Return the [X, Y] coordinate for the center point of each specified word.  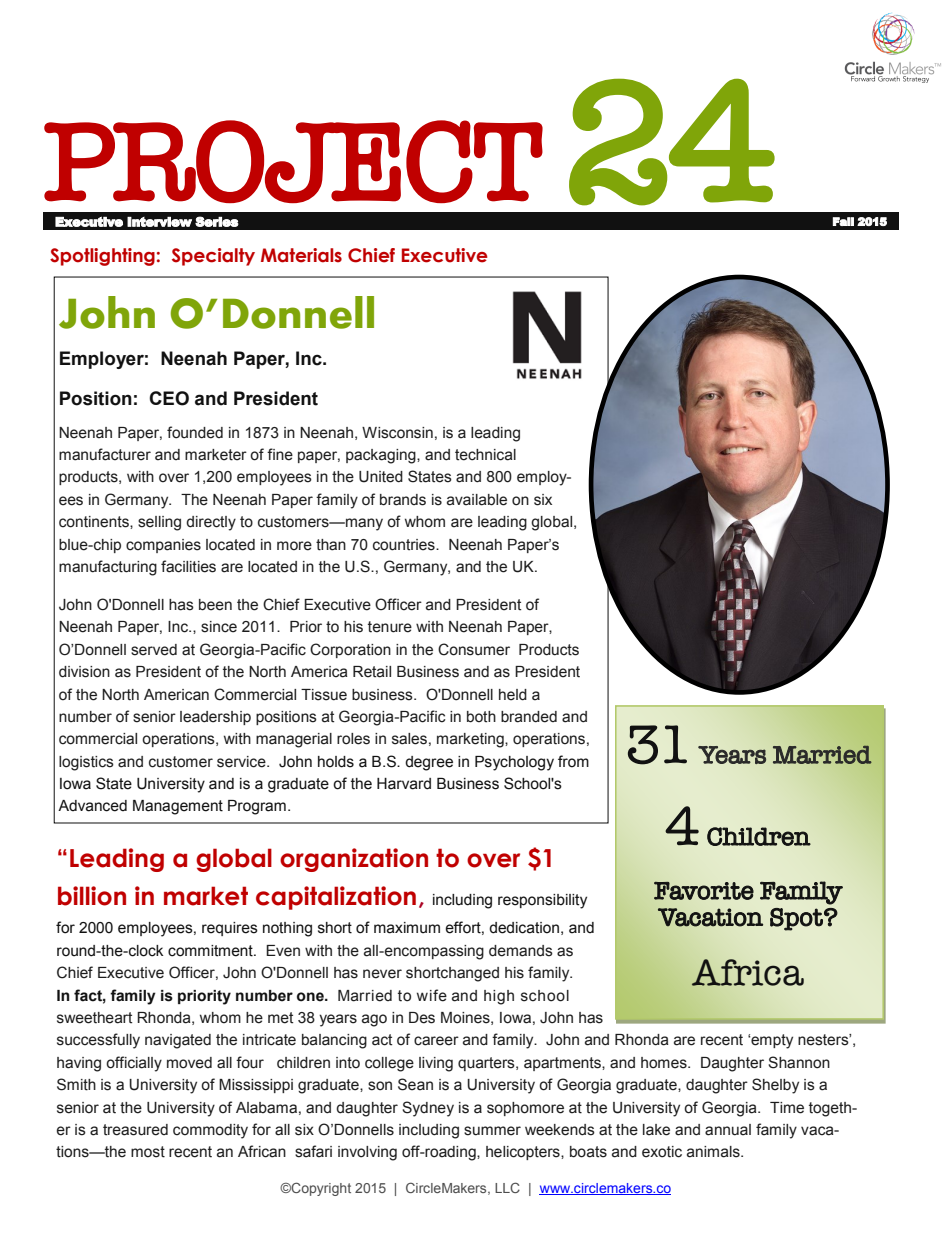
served [154, 650]
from [573, 761]
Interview [159, 222]
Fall [843, 221]
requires [230, 929]
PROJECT [293, 161]
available [477, 500]
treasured [135, 1130]
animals [714, 1152]
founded [195, 432]
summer [492, 1131]
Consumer [474, 649]
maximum [407, 928]
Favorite [704, 890]
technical [485, 455]
